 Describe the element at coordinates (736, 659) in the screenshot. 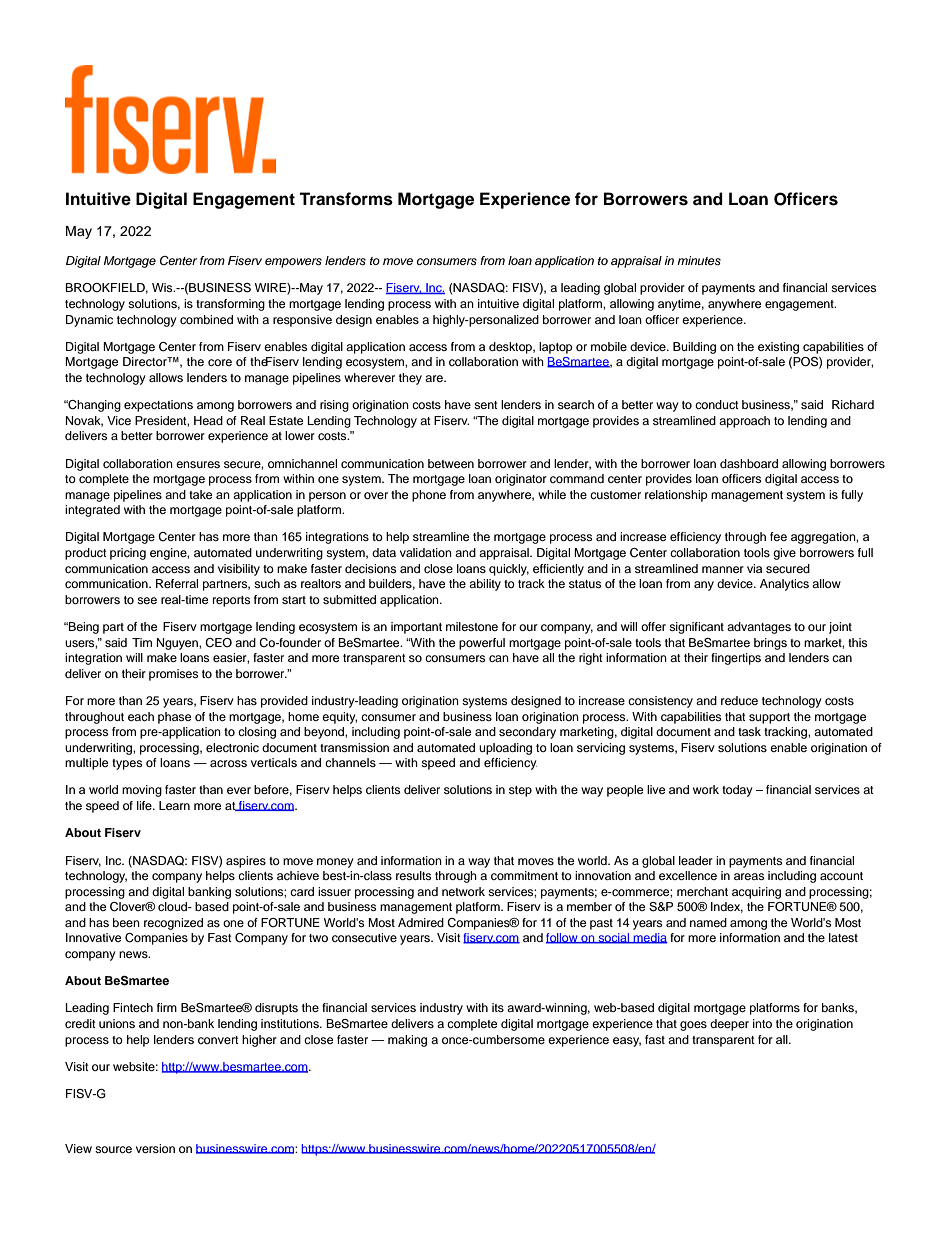

I see `fingertips` at that location.
